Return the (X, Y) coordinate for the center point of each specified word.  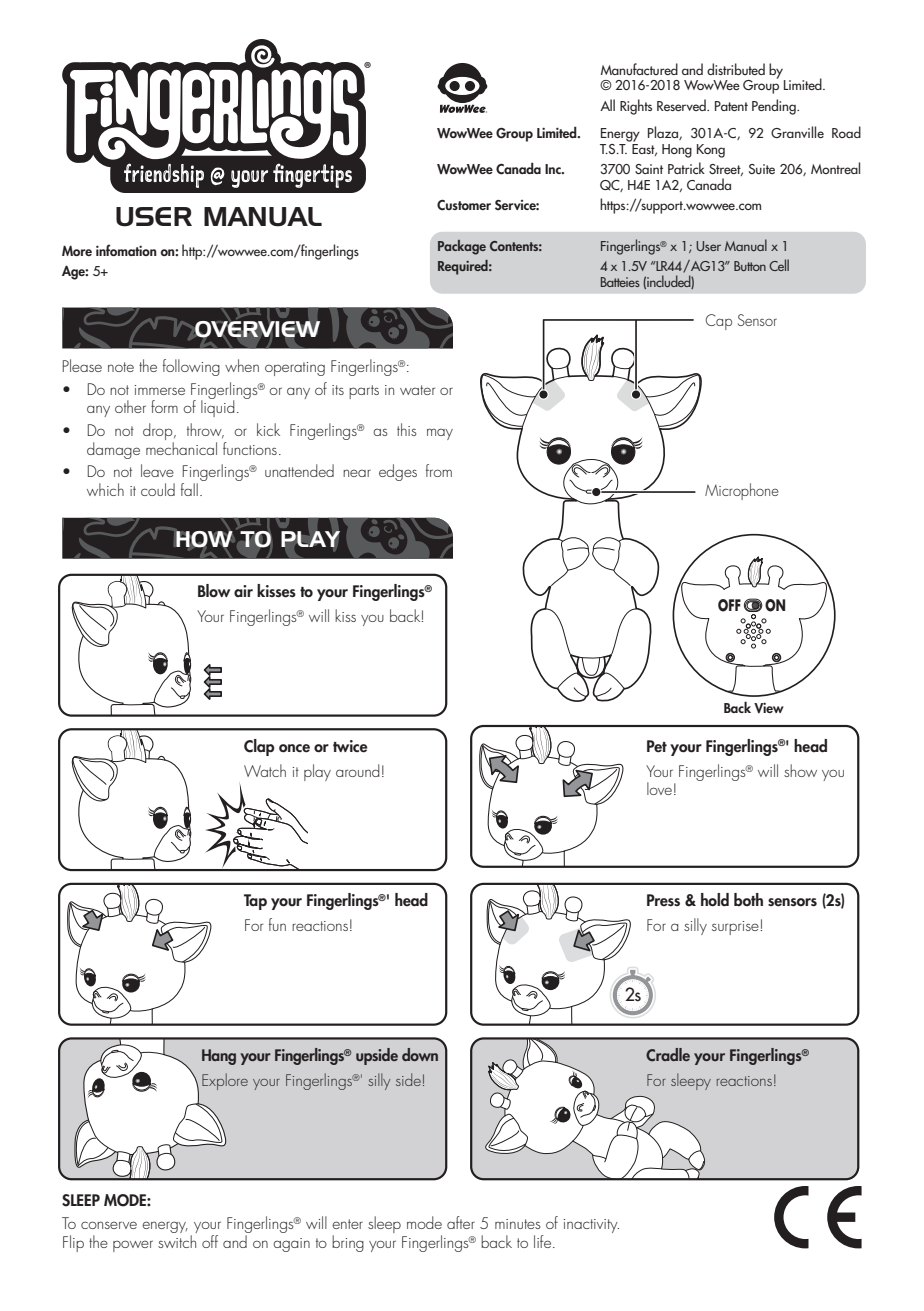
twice (350, 746)
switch (177, 1241)
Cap (718, 322)
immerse (160, 390)
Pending (775, 107)
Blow (214, 591)
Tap (255, 902)
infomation (126, 250)
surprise (735, 928)
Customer (464, 205)
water (417, 390)
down (420, 1054)
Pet (657, 746)
